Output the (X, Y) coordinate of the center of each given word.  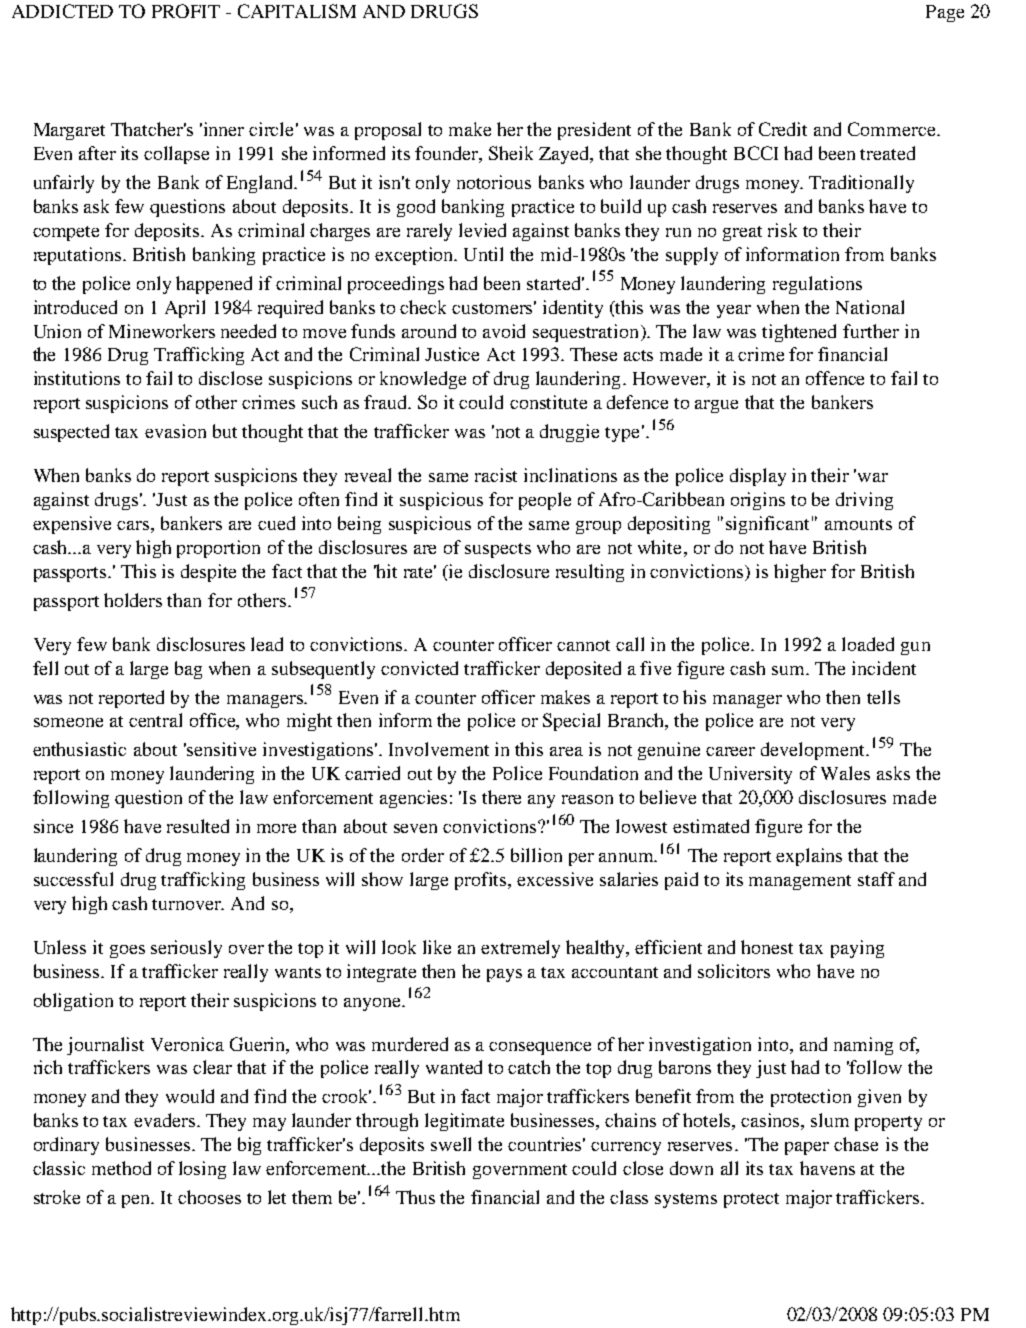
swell (451, 1144)
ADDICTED (62, 11)
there (501, 797)
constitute (548, 402)
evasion (175, 431)
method (121, 1168)
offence (835, 378)
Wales (845, 773)
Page (945, 13)
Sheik (511, 153)
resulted (198, 826)
